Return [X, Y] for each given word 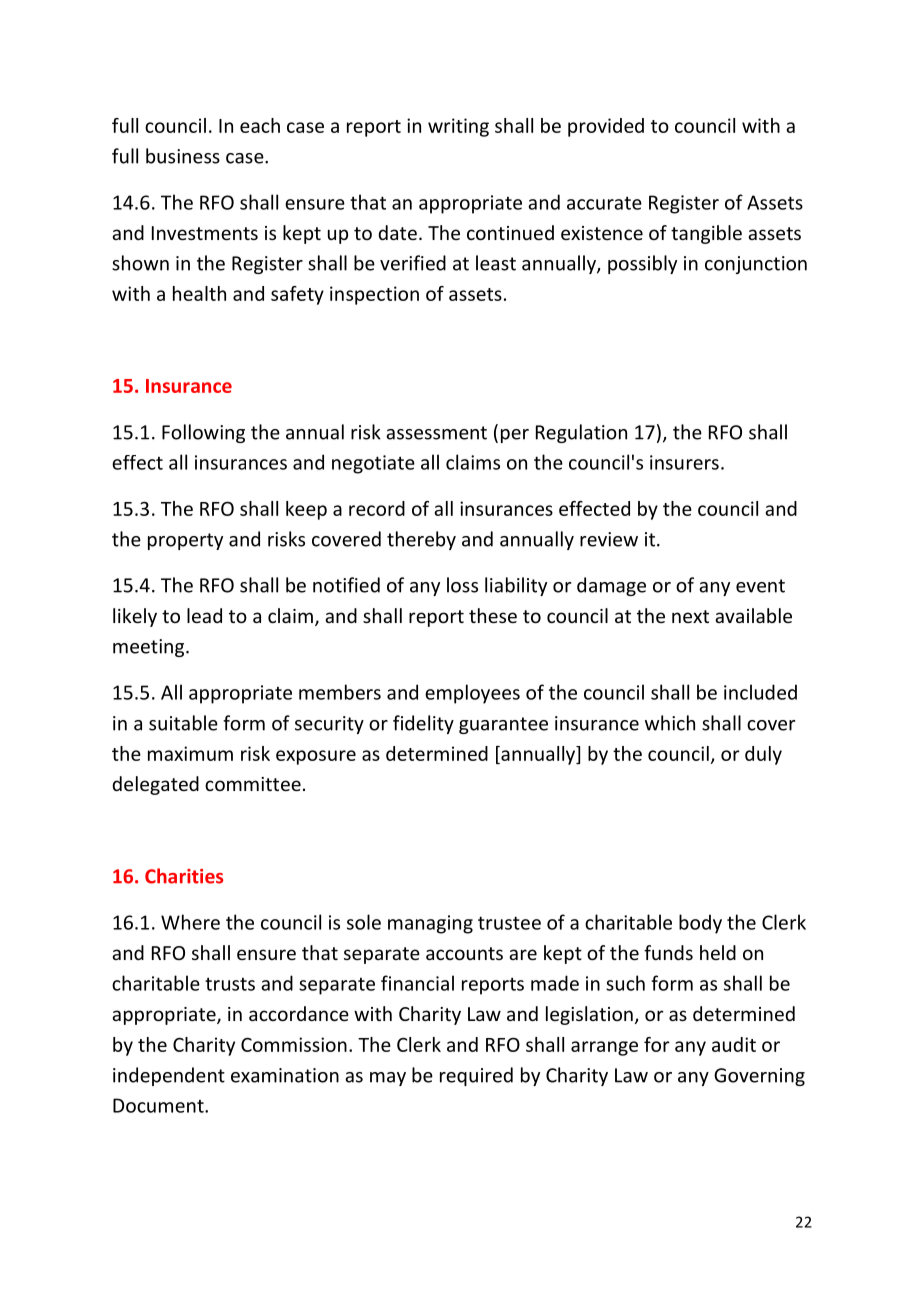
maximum [190, 753]
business [183, 156]
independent [169, 1076]
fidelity [423, 724]
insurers [684, 462]
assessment [436, 433]
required [476, 1076]
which [670, 723]
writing [458, 127]
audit [734, 1044]
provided [606, 127]
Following [203, 433]
